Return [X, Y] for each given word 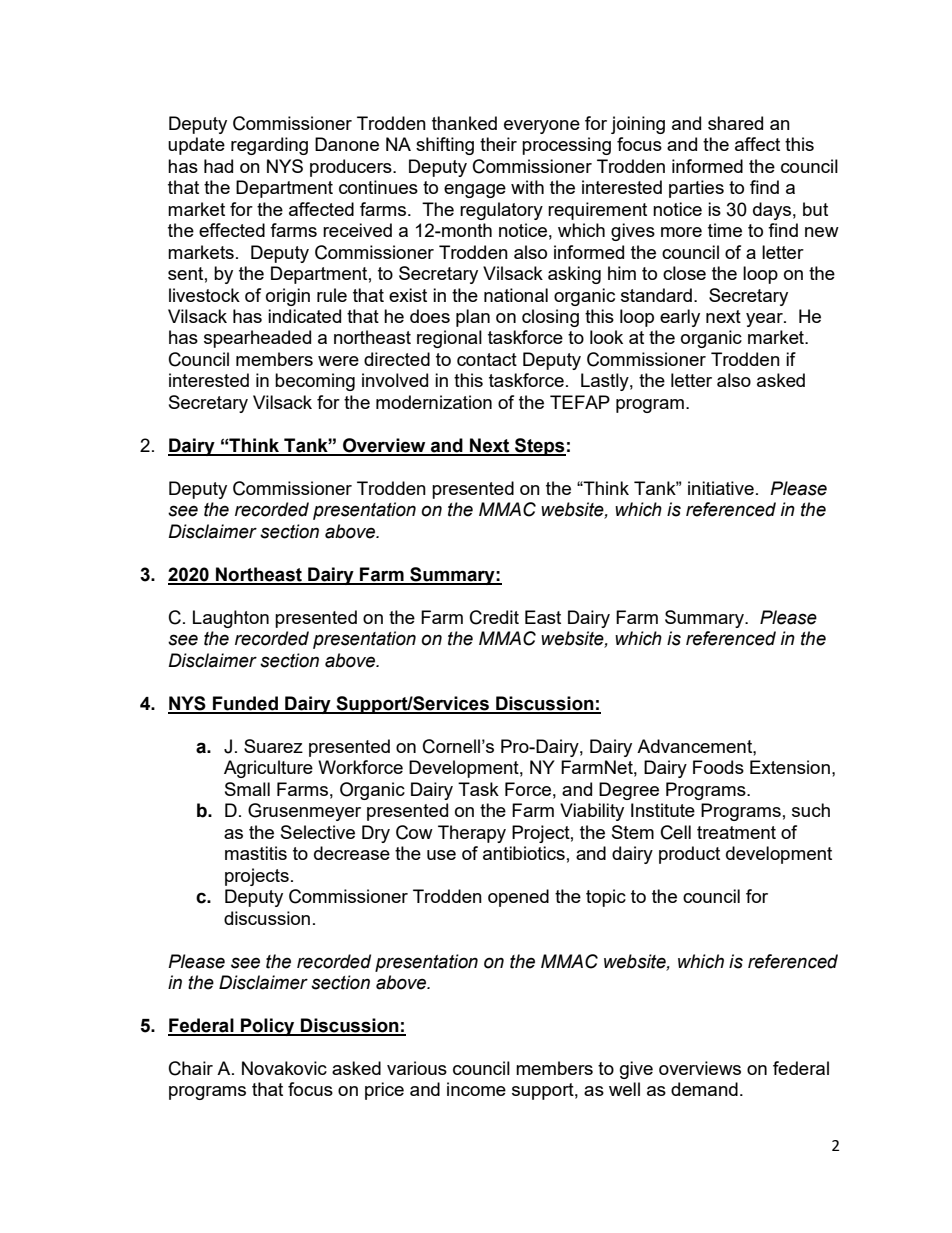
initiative [721, 488]
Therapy [472, 834]
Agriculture [268, 769]
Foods [718, 767]
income [476, 1089]
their [498, 144]
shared [735, 123]
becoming [315, 382]
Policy [268, 1027]
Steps [539, 447]
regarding [269, 146]
